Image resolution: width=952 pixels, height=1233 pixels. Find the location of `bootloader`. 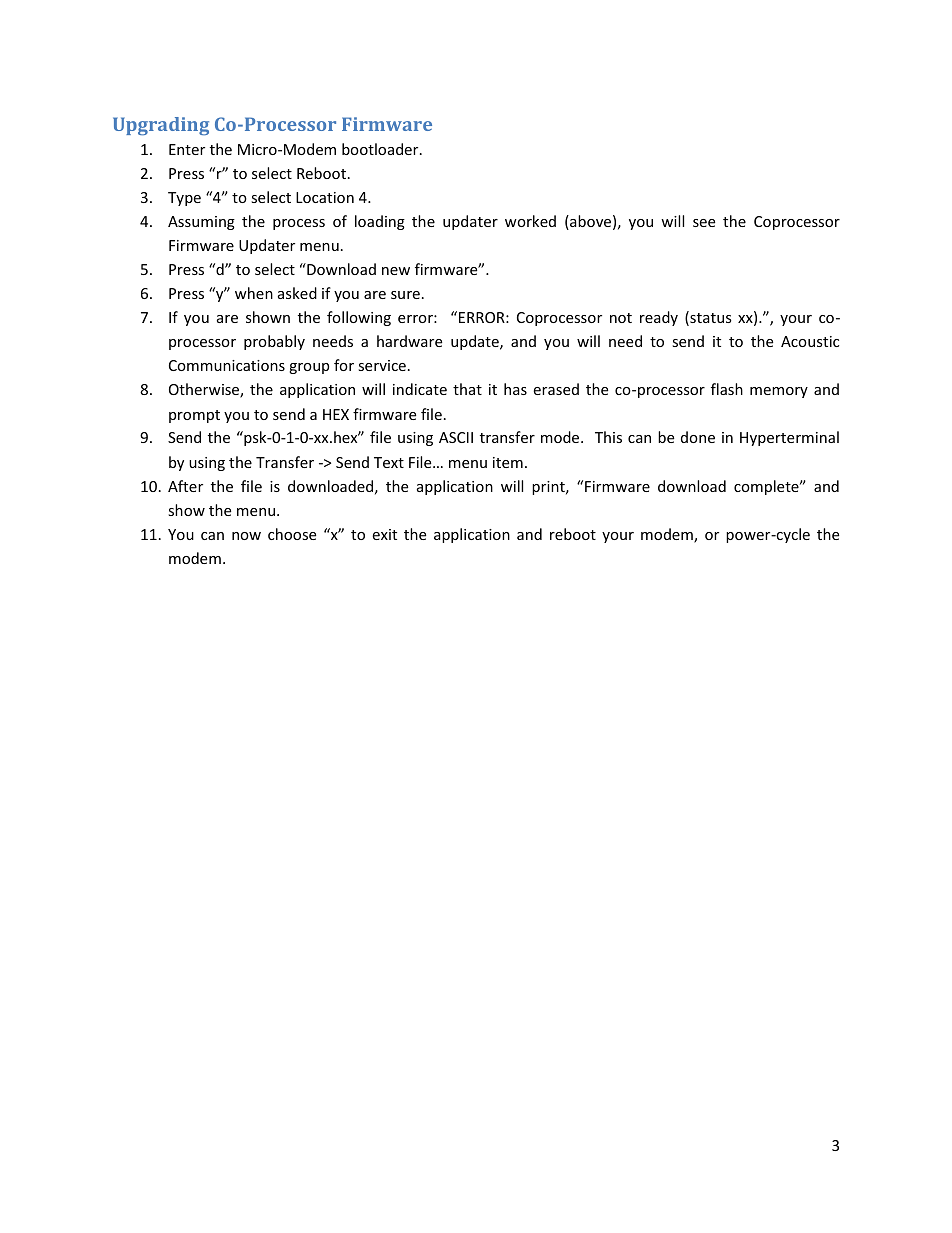

bootloader is located at coordinates (381, 149).
